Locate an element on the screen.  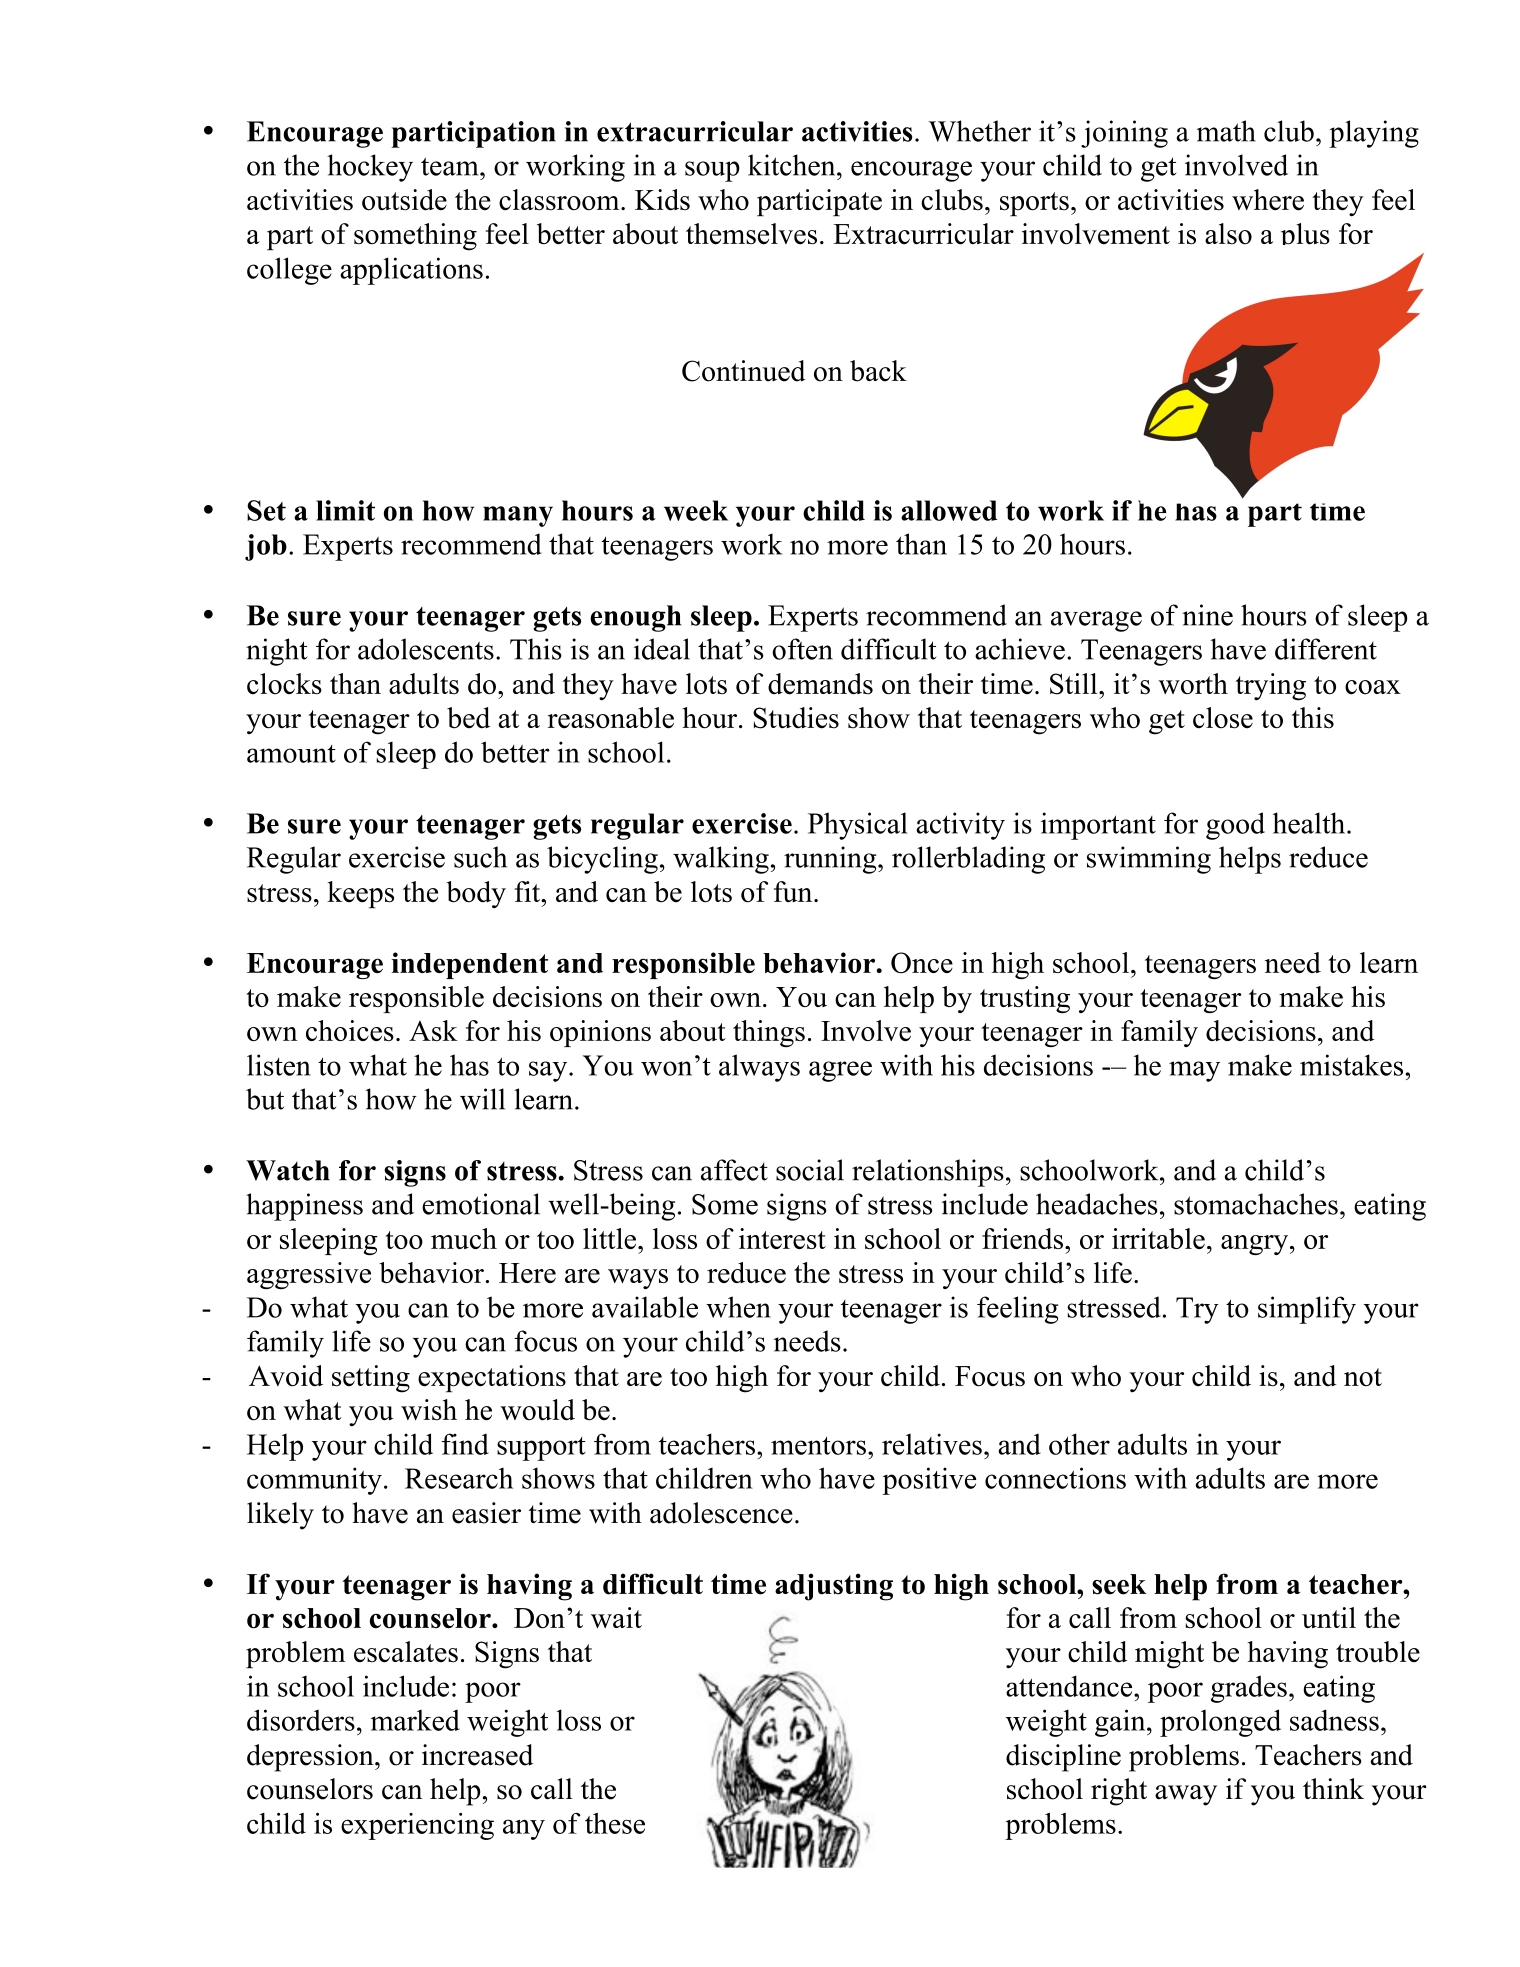
kitchen is located at coordinates (793, 165).
